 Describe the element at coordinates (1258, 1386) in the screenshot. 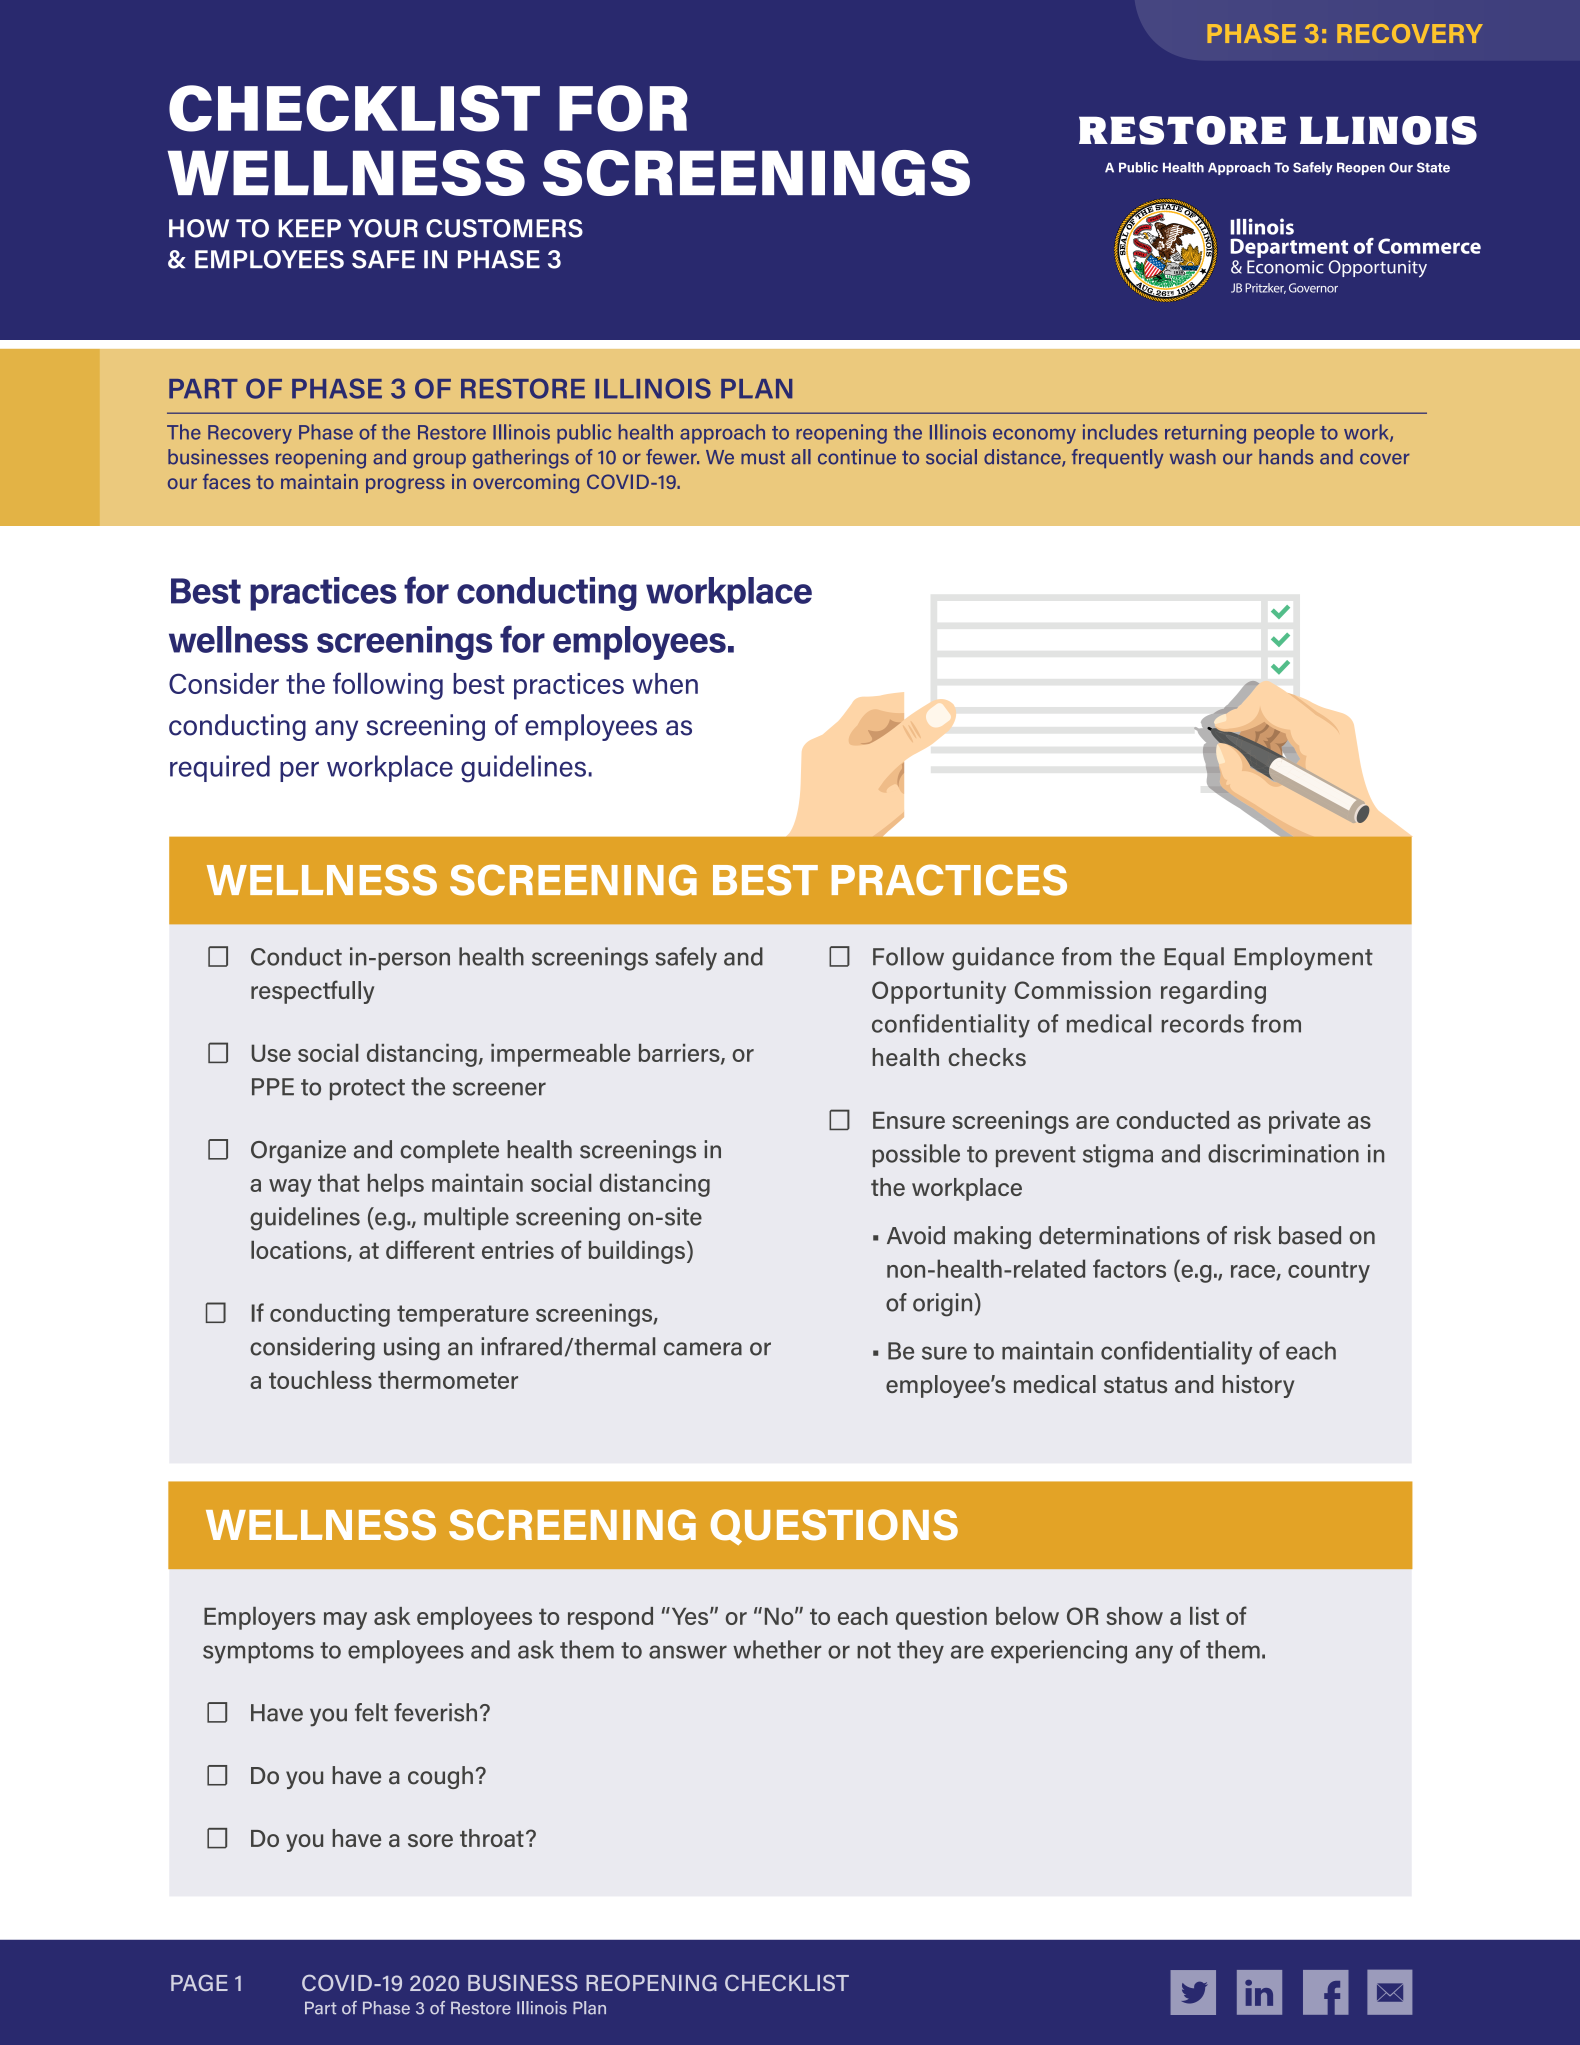

I see `history` at that location.
